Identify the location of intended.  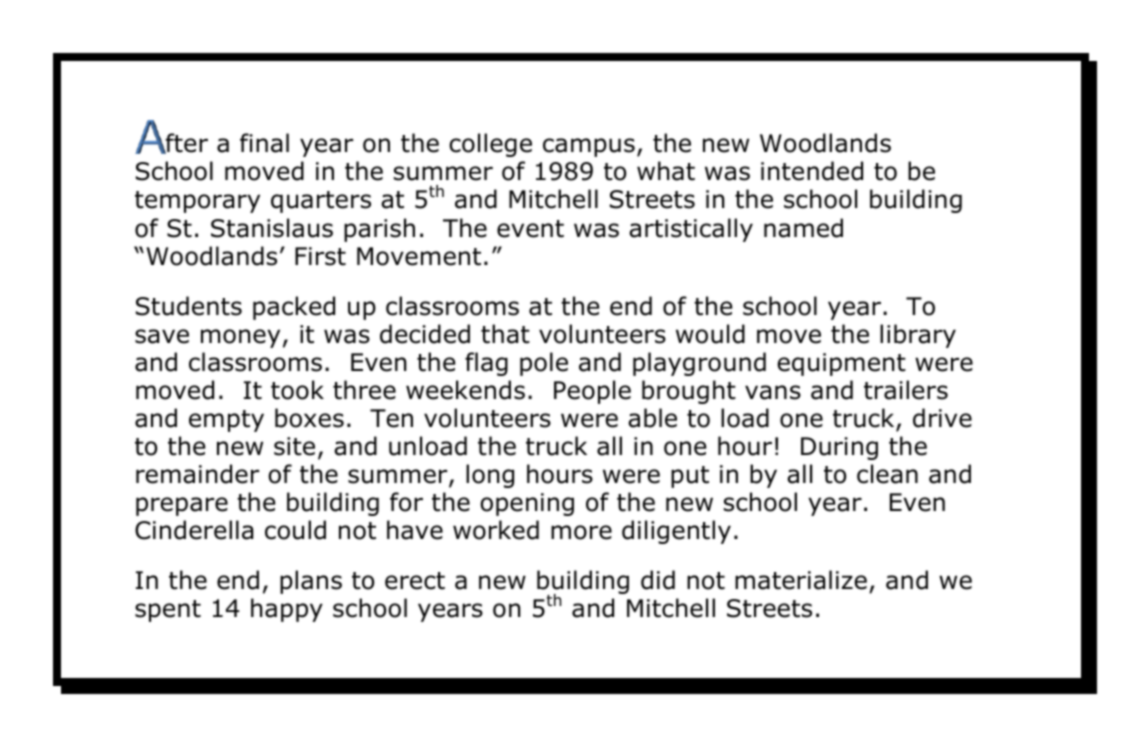
(812, 171).
